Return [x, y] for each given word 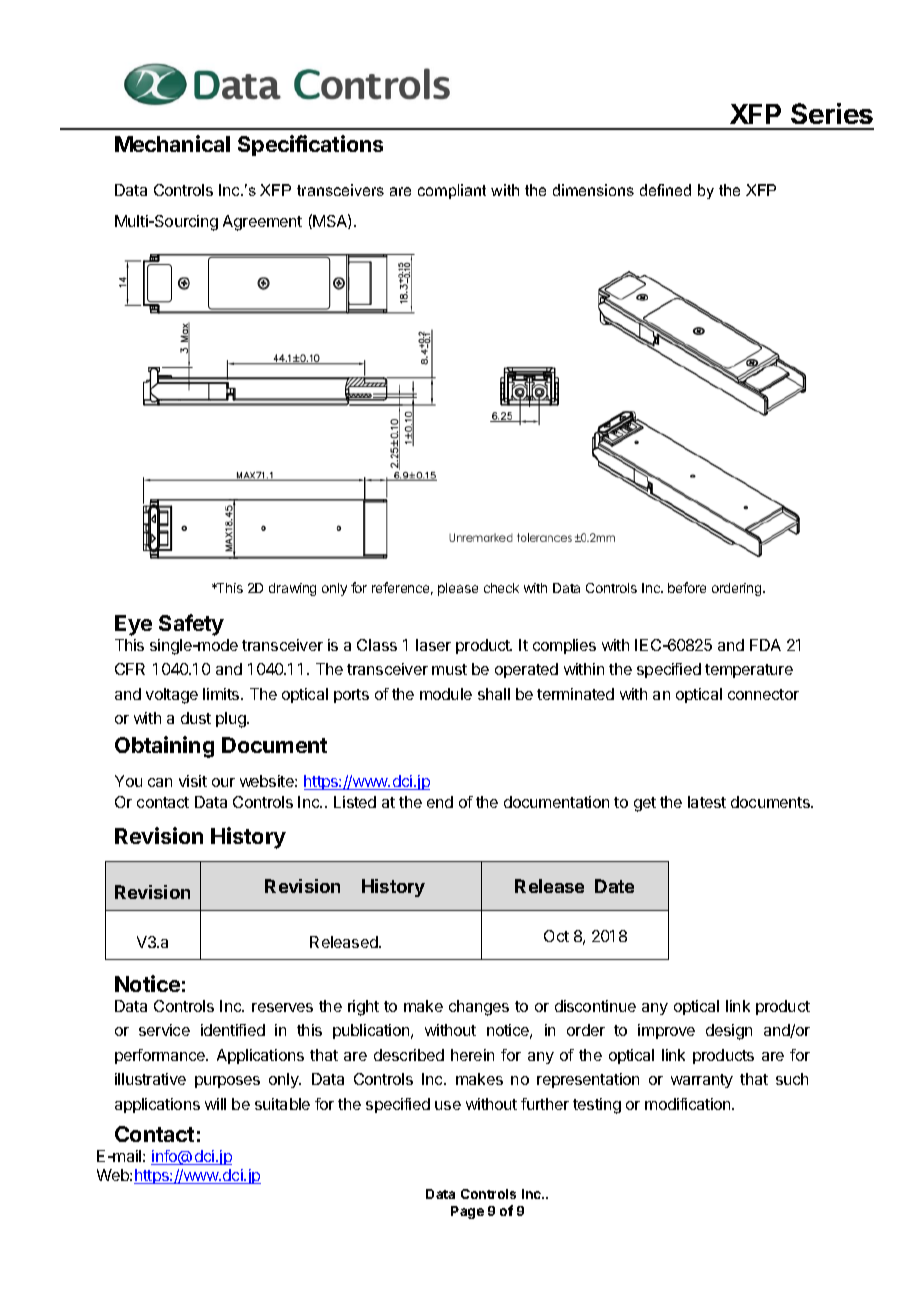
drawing [292, 589]
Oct [556, 936]
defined [665, 190]
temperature [749, 671]
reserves [282, 1007]
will [215, 1104]
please [458, 589]
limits [222, 694]
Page [467, 1212]
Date [614, 886]
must [449, 669]
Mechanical [172, 143]
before [687, 587]
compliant [452, 191]
